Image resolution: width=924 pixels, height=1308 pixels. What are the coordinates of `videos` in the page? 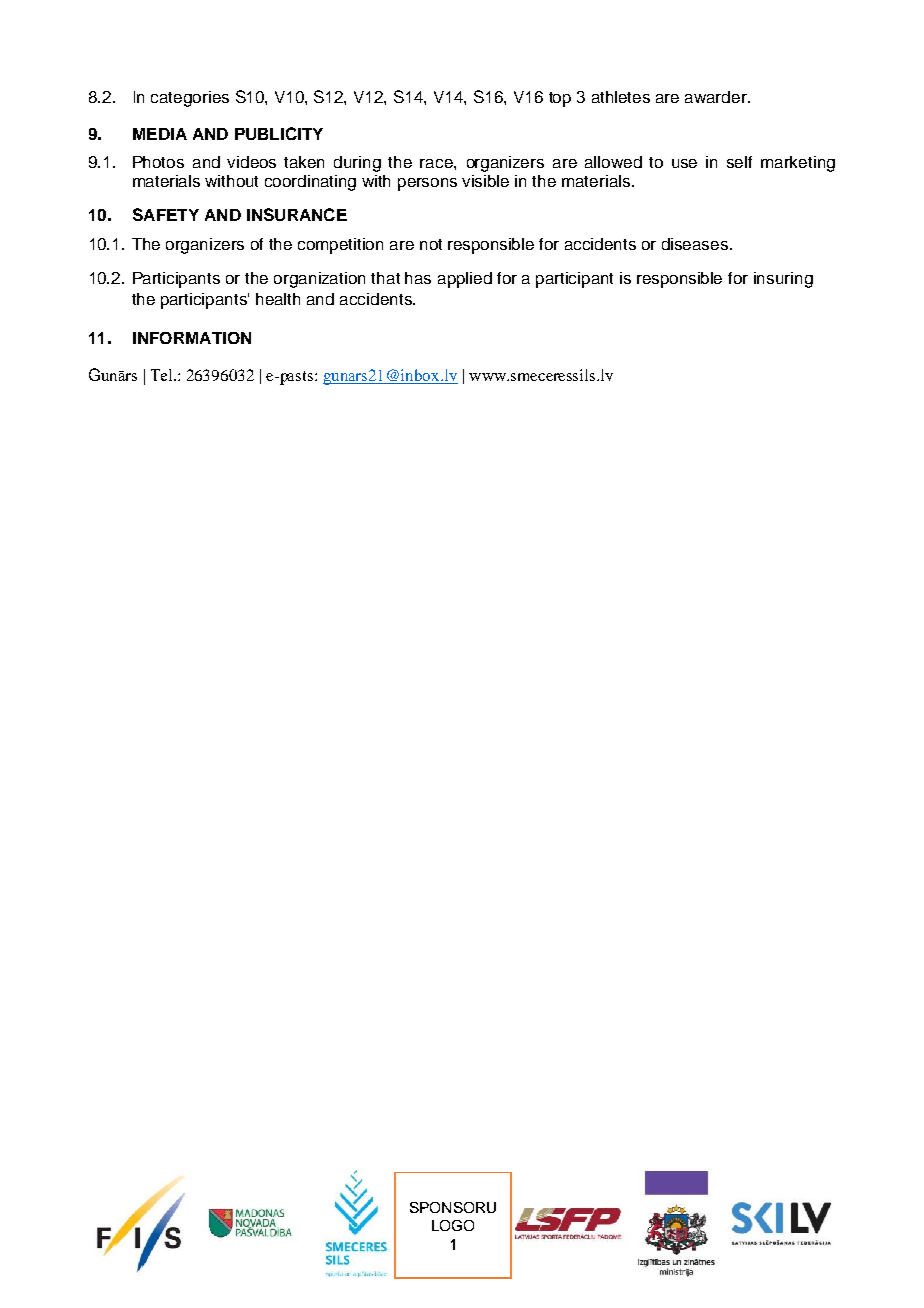 It's located at (251, 162).
